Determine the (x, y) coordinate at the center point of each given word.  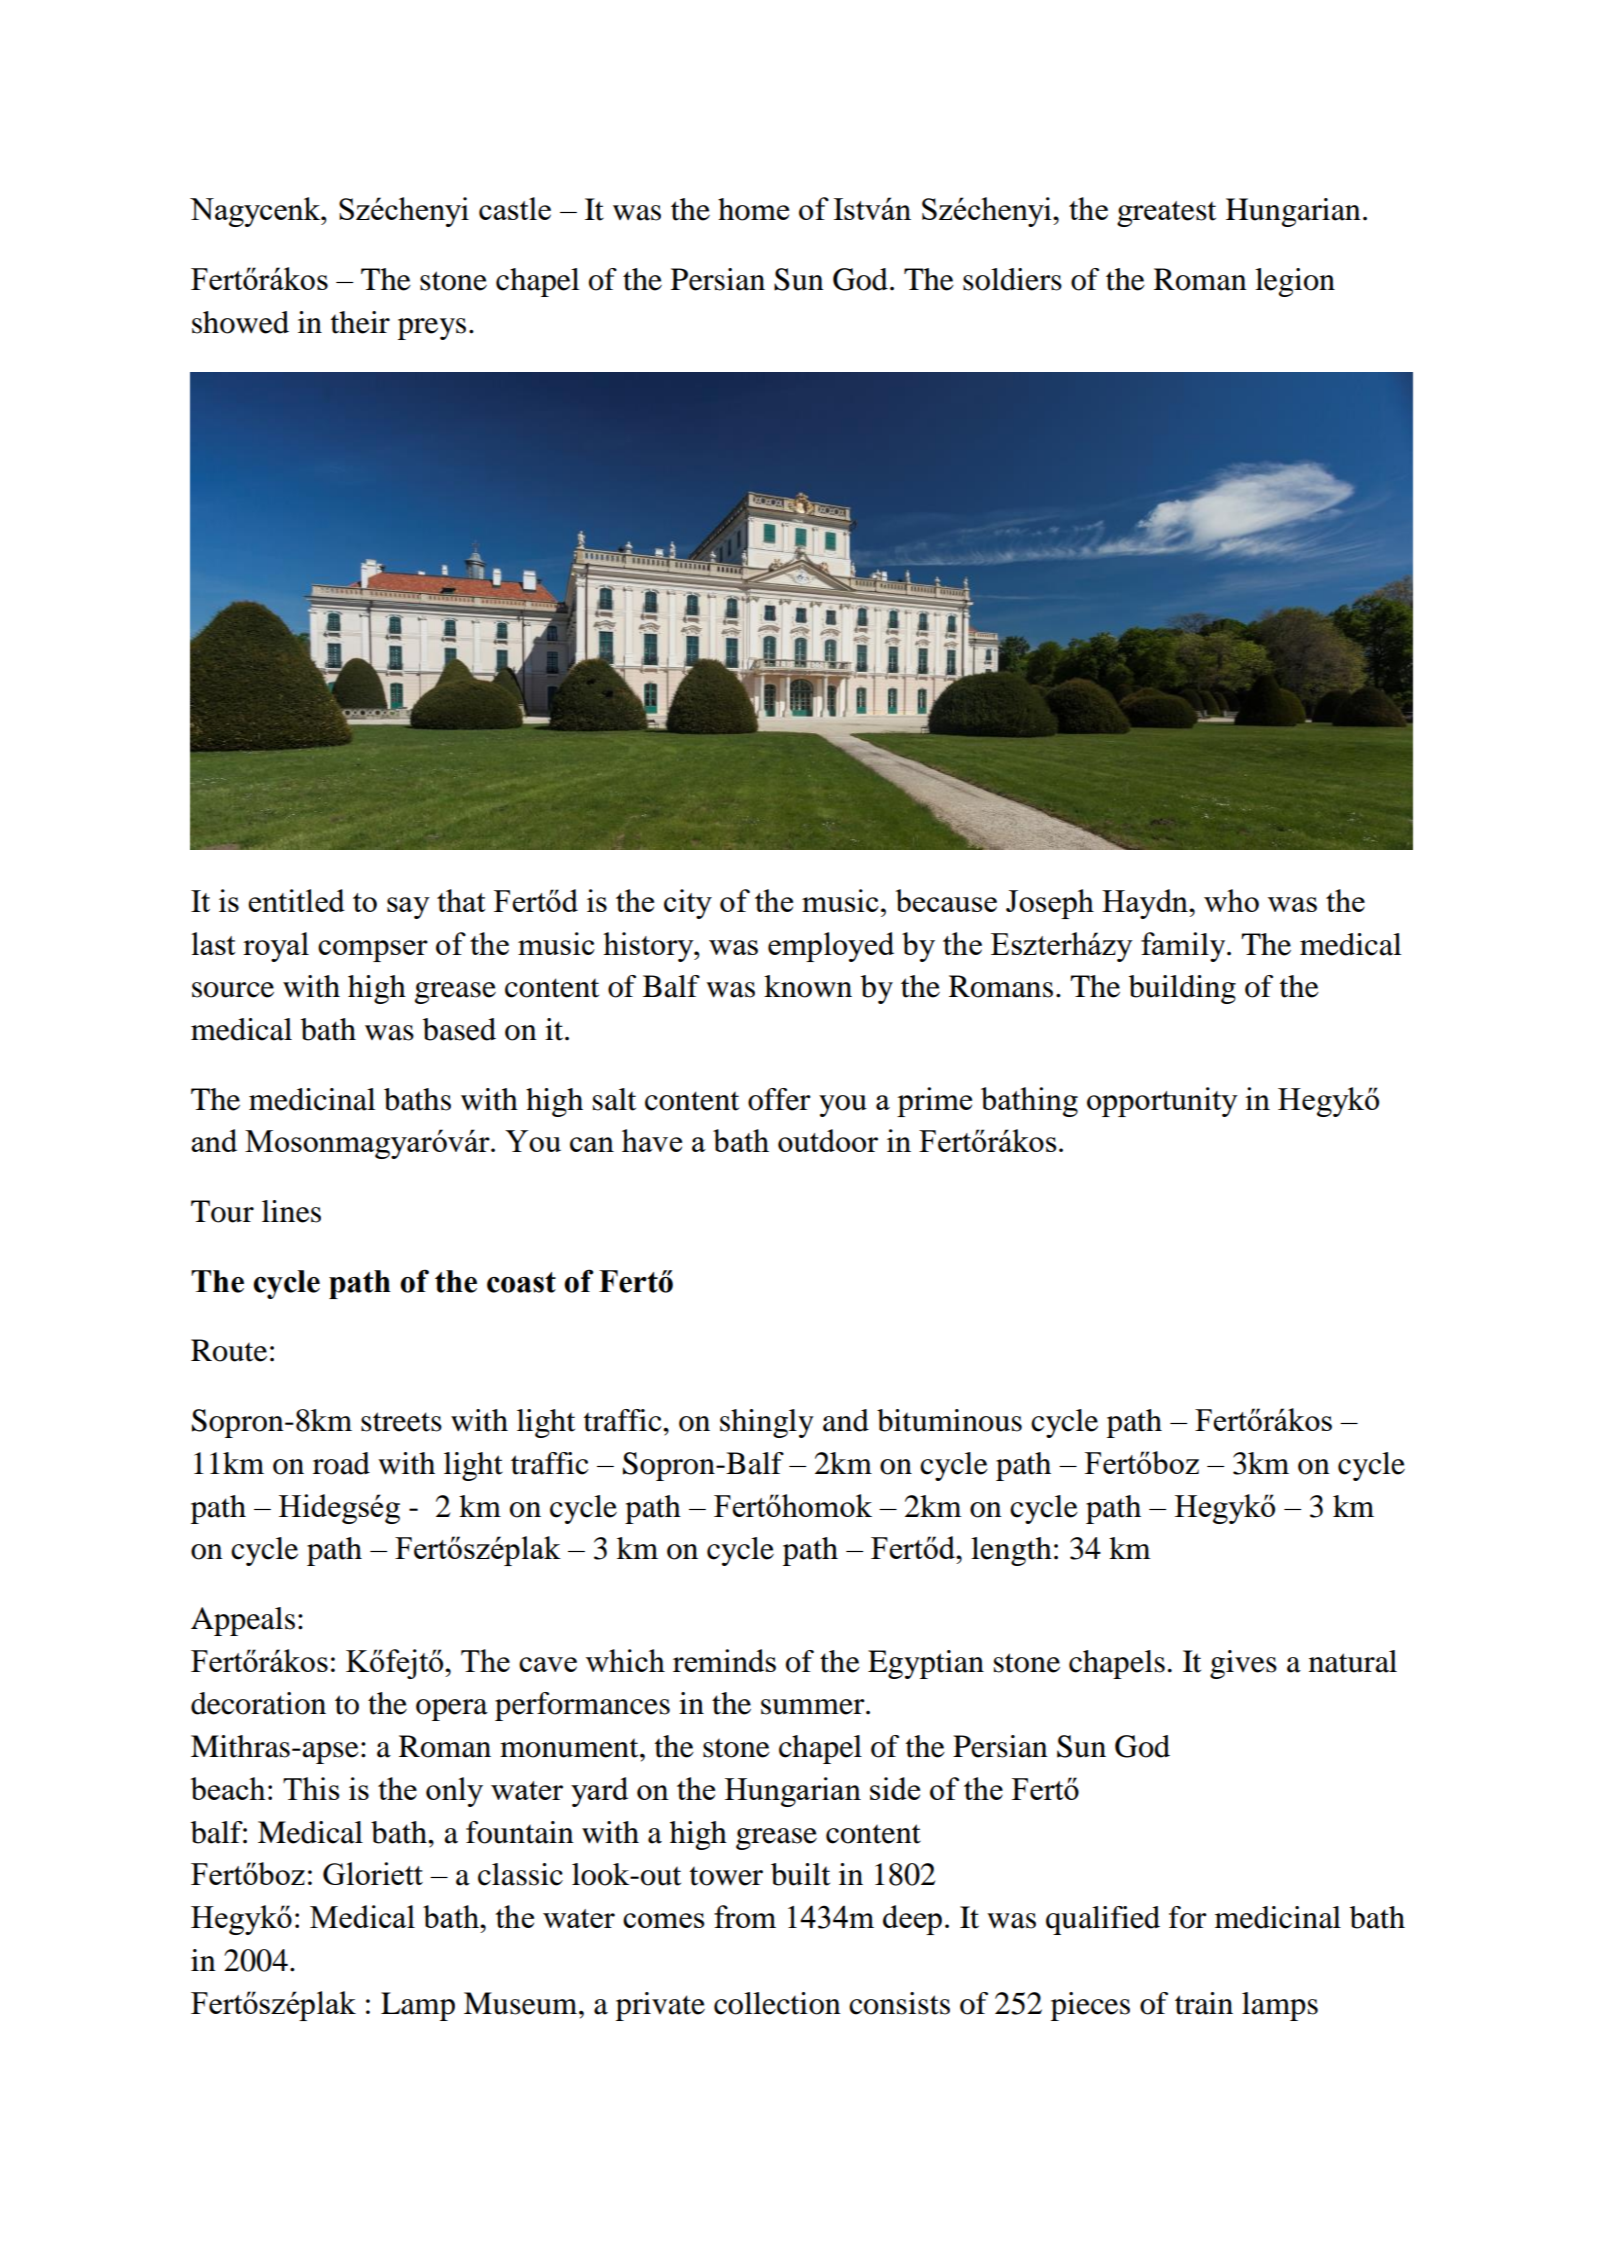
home (753, 209)
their (360, 322)
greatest (1166, 214)
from (745, 1916)
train (1204, 2003)
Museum (522, 2003)
